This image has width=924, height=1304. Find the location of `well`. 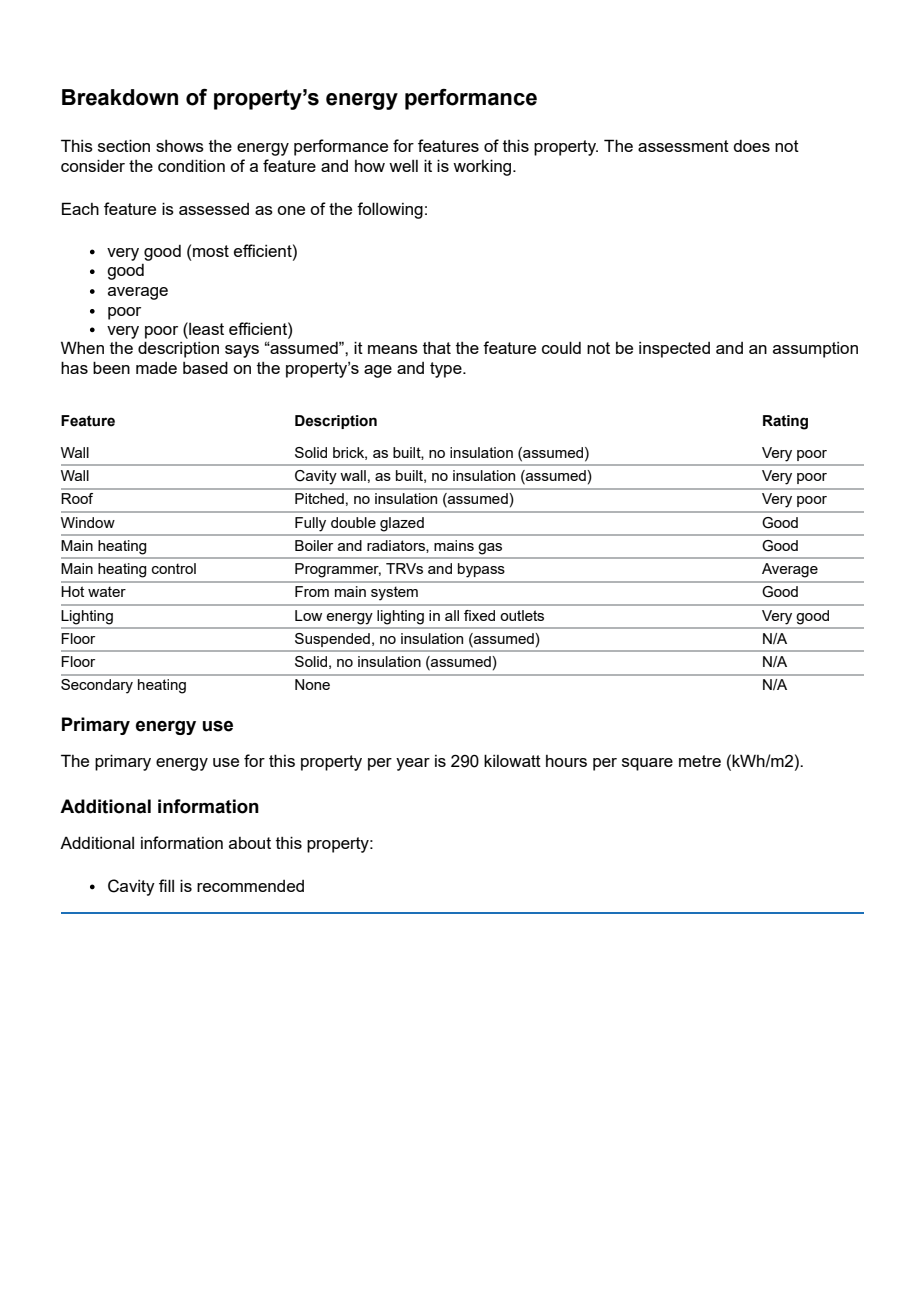

well is located at coordinates (403, 166).
